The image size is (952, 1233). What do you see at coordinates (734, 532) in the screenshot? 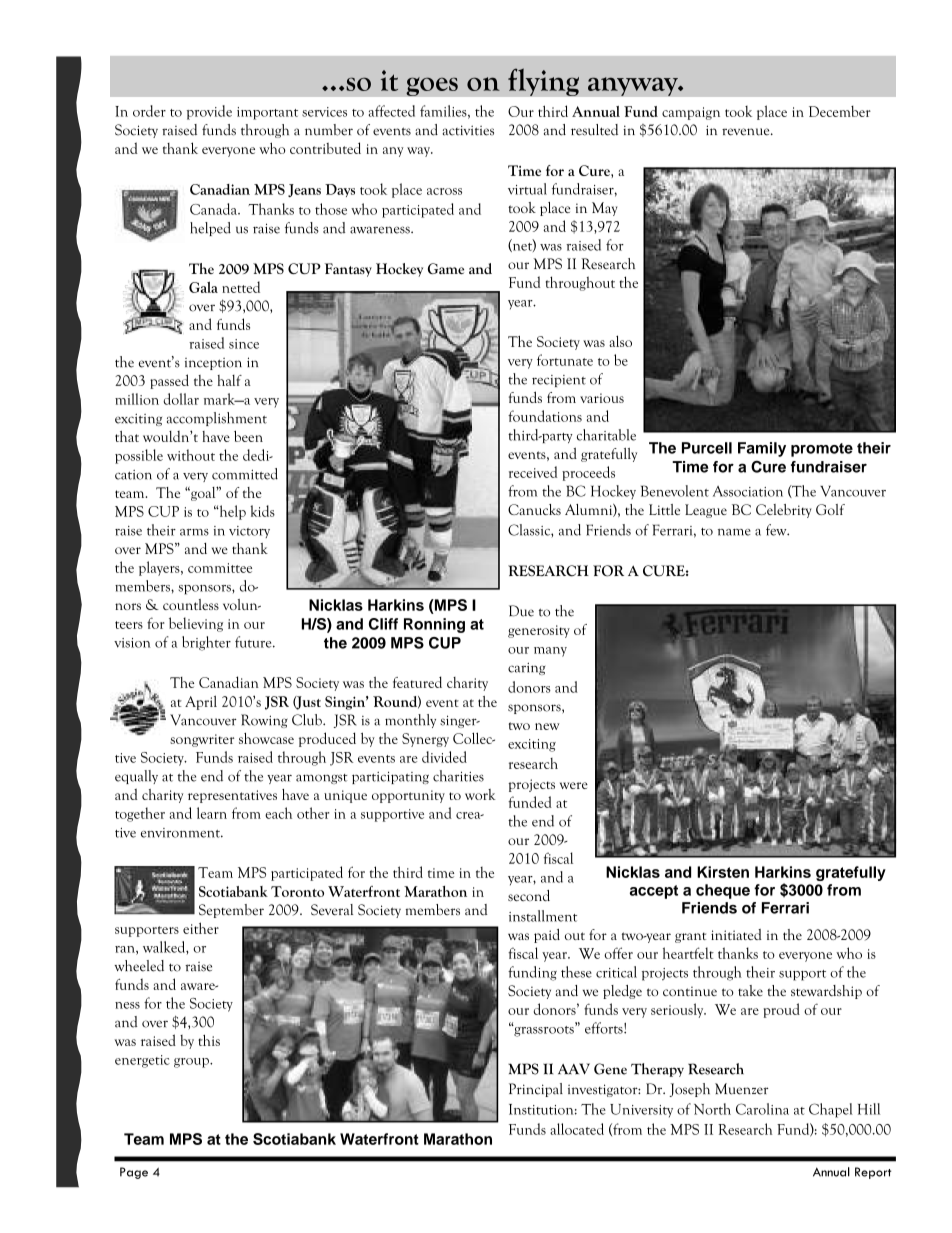
I see `name` at bounding box center [734, 532].
